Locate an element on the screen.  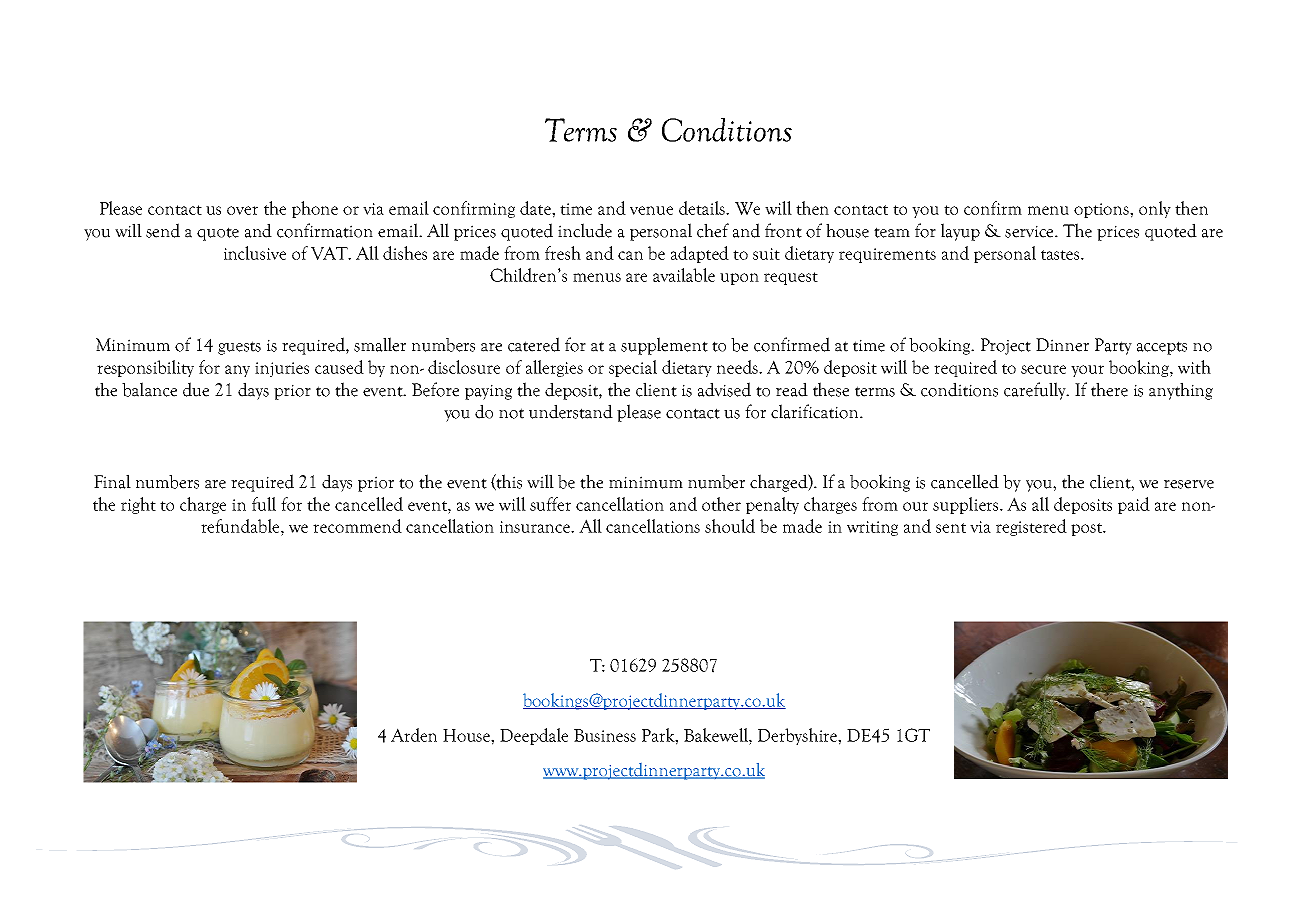
there is located at coordinates (1109, 389).
